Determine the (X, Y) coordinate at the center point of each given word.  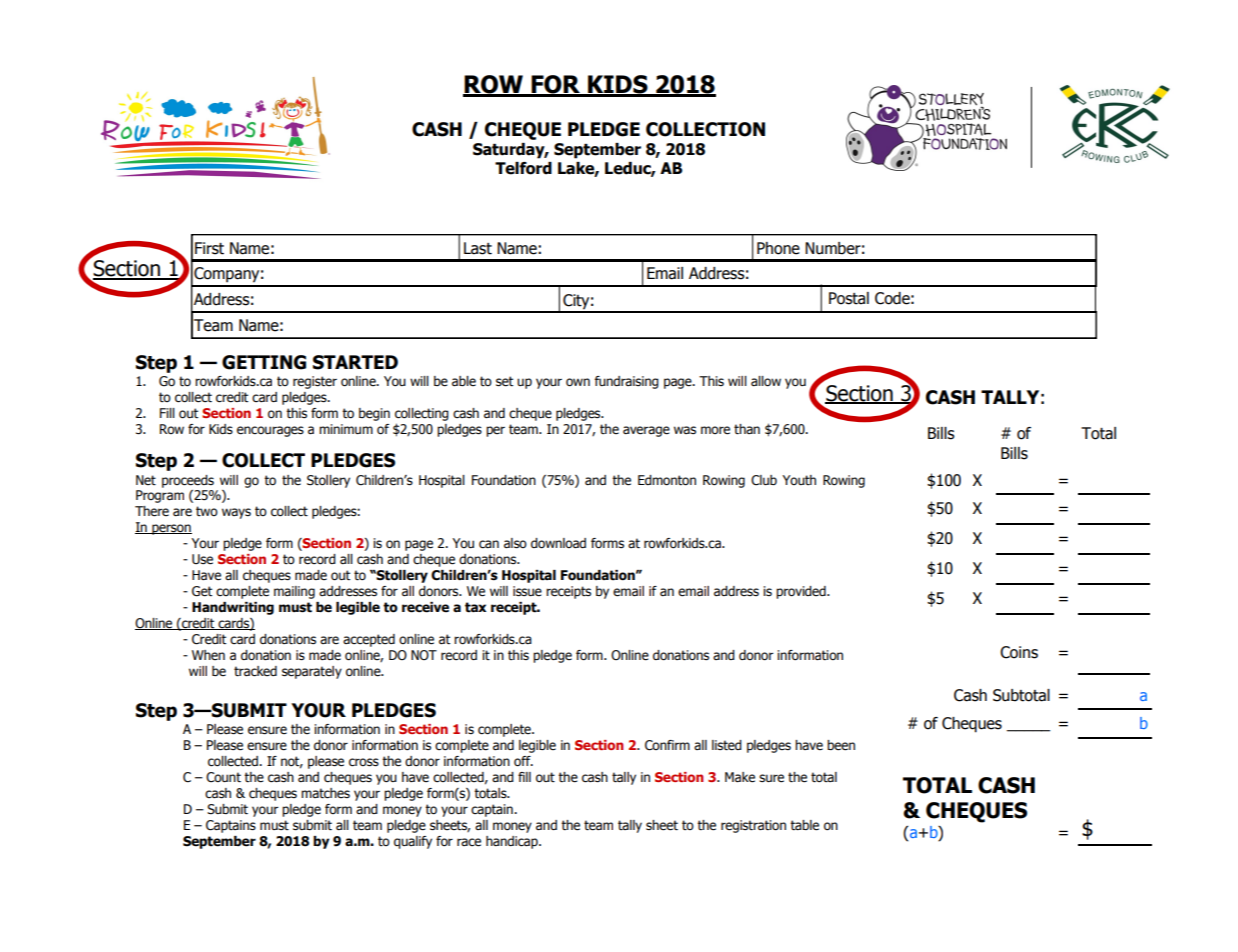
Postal (849, 298)
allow (766, 381)
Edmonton (667, 480)
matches (325, 793)
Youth (799, 480)
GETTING (264, 362)
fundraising (626, 382)
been (841, 745)
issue (527, 591)
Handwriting (233, 608)
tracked (255, 671)
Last (478, 248)
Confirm (667, 745)
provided (802, 592)
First (209, 248)
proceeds (188, 481)
